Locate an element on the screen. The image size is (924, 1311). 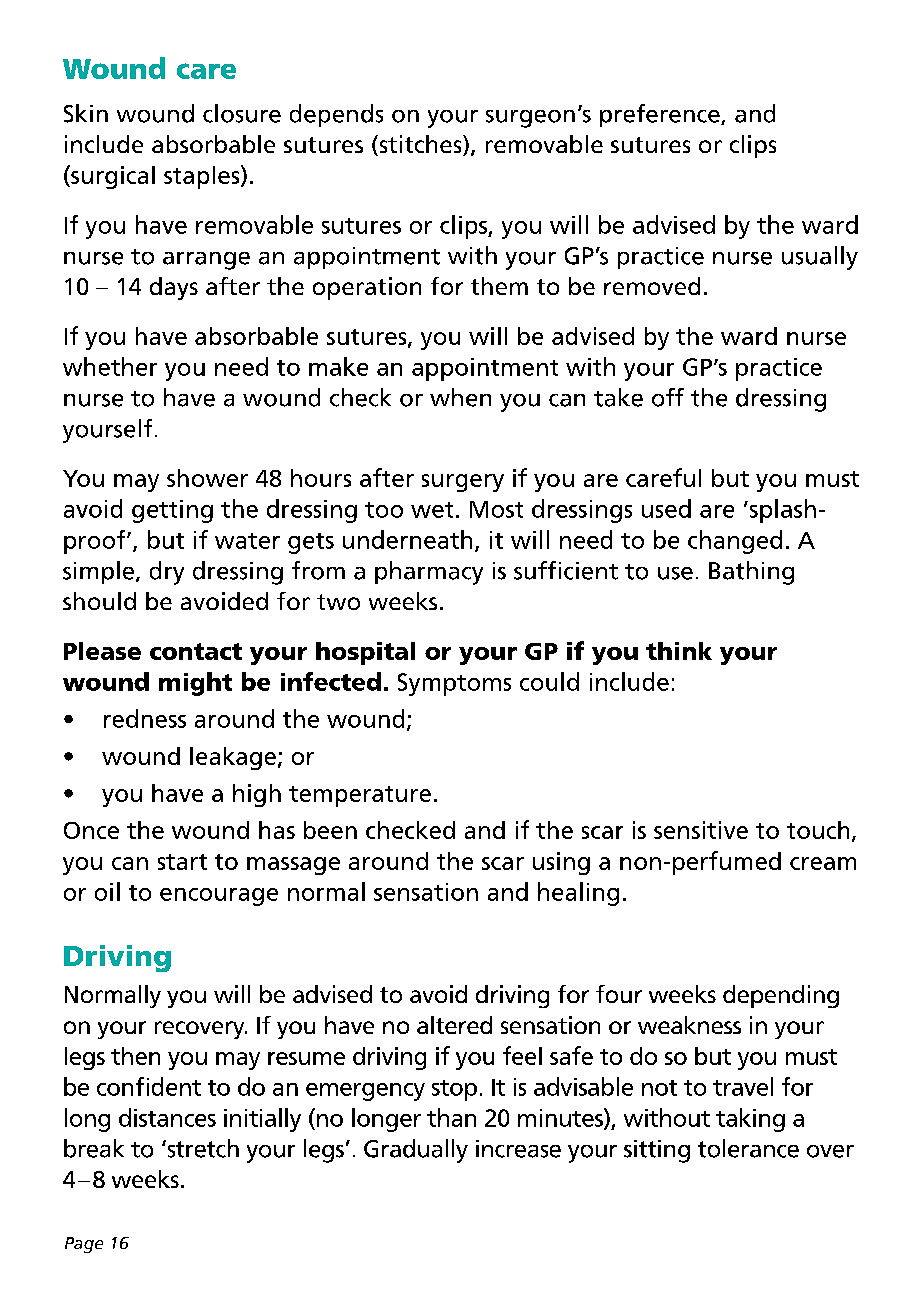
stretch is located at coordinates (202, 1148).
